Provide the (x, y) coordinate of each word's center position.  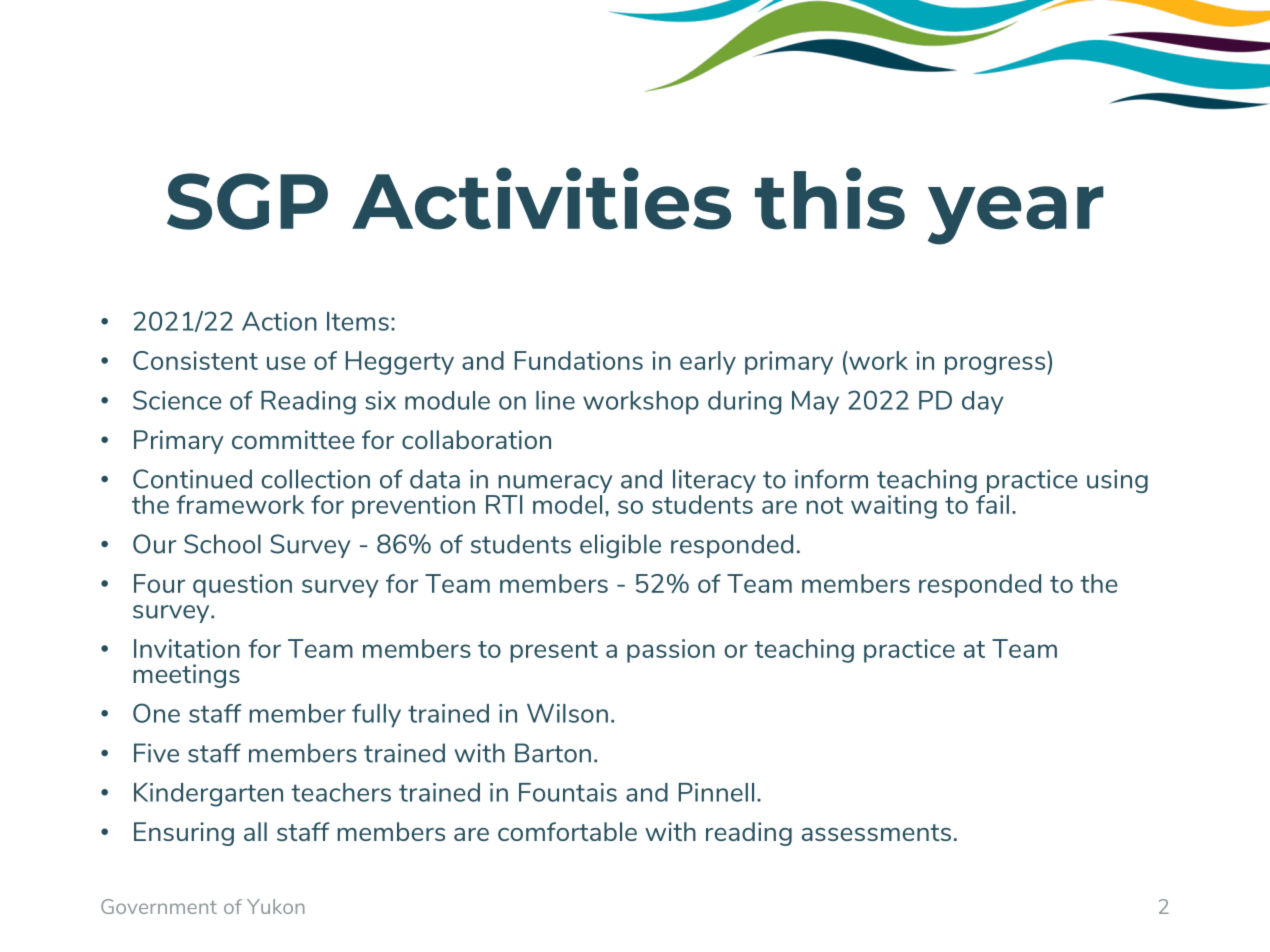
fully (376, 716)
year (1016, 215)
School (222, 544)
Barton (553, 753)
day (982, 403)
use (286, 363)
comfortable (567, 831)
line (555, 400)
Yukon (276, 906)
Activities (541, 198)
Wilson (567, 713)
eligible (620, 546)
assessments (876, 832)
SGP (247, 201)
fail (992, 504)
